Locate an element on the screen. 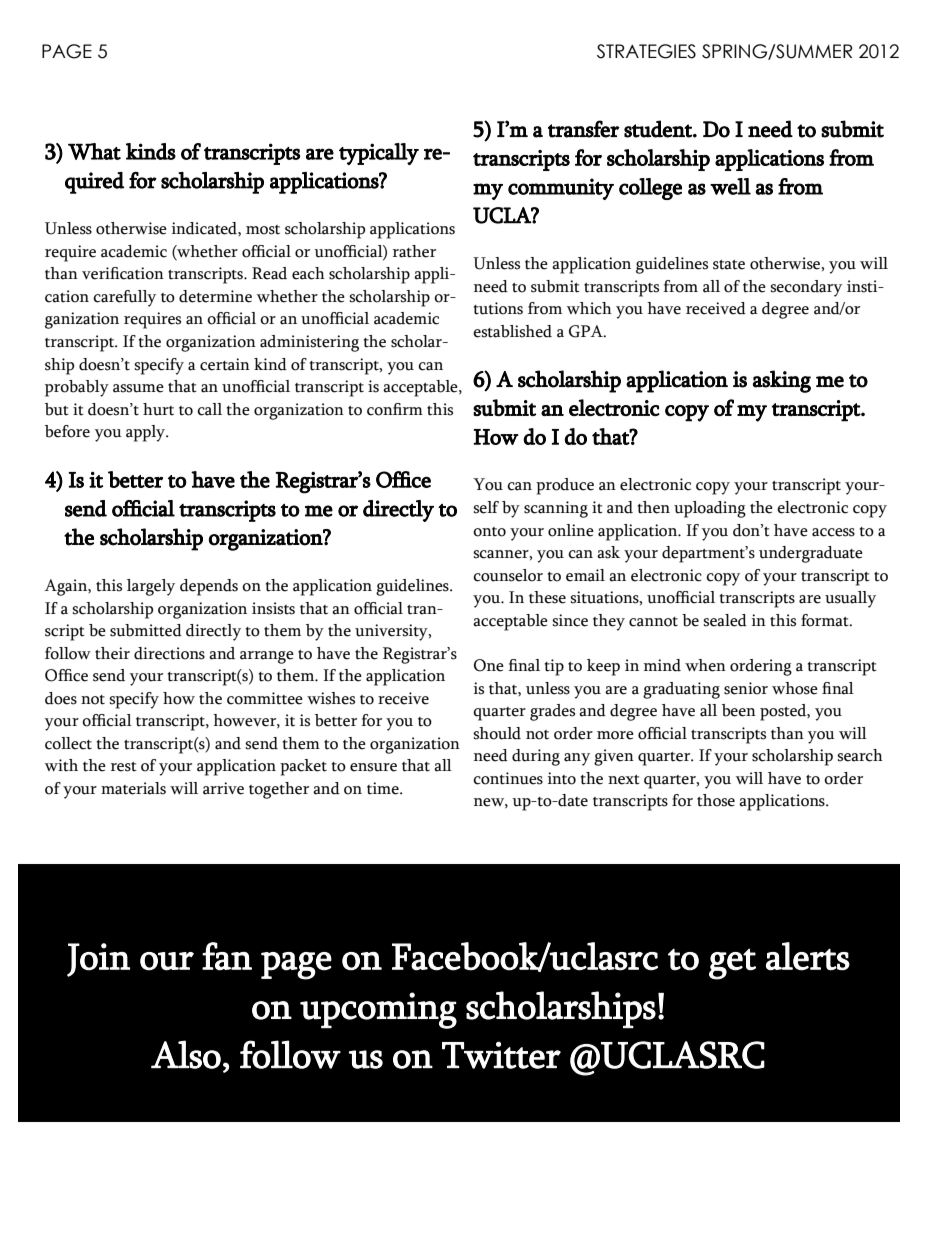  rather is located at coordinates (414, 251).
